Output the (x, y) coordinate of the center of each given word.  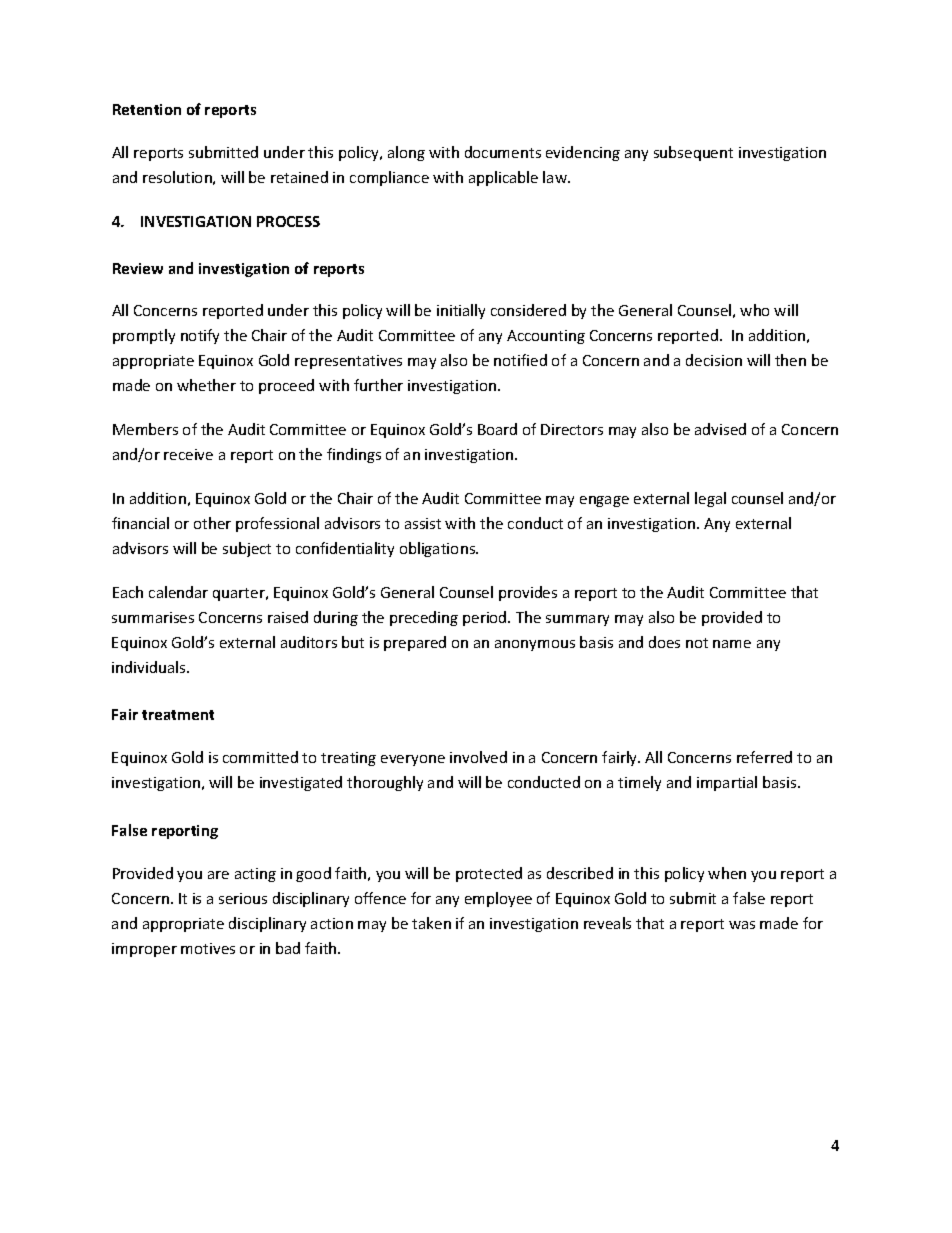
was (742, 925)
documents (503, 152)
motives (208, 948)
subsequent (693, 153)
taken (431, 923)
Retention (147, 109)
